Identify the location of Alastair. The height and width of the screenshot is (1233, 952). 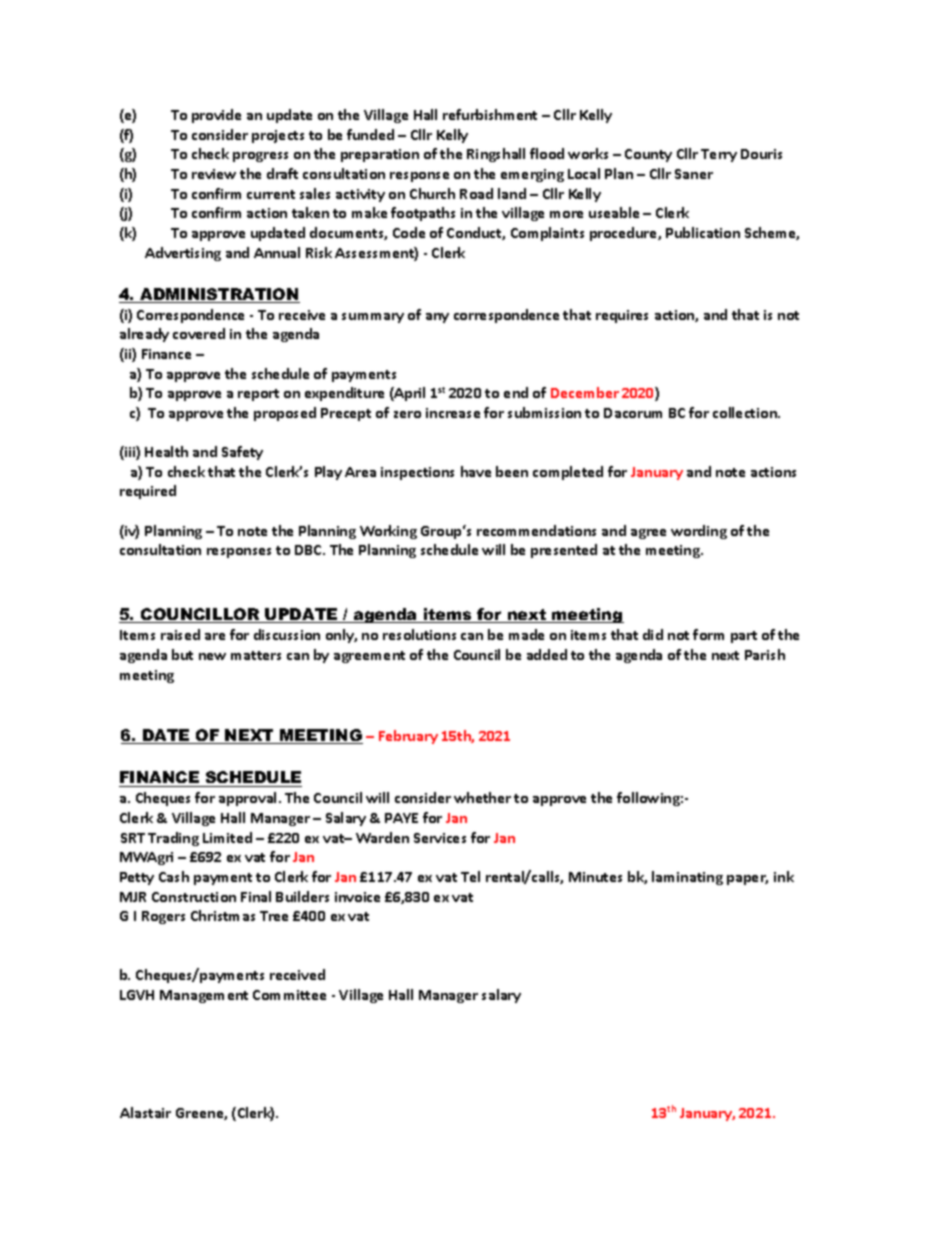
(145, 1112).
